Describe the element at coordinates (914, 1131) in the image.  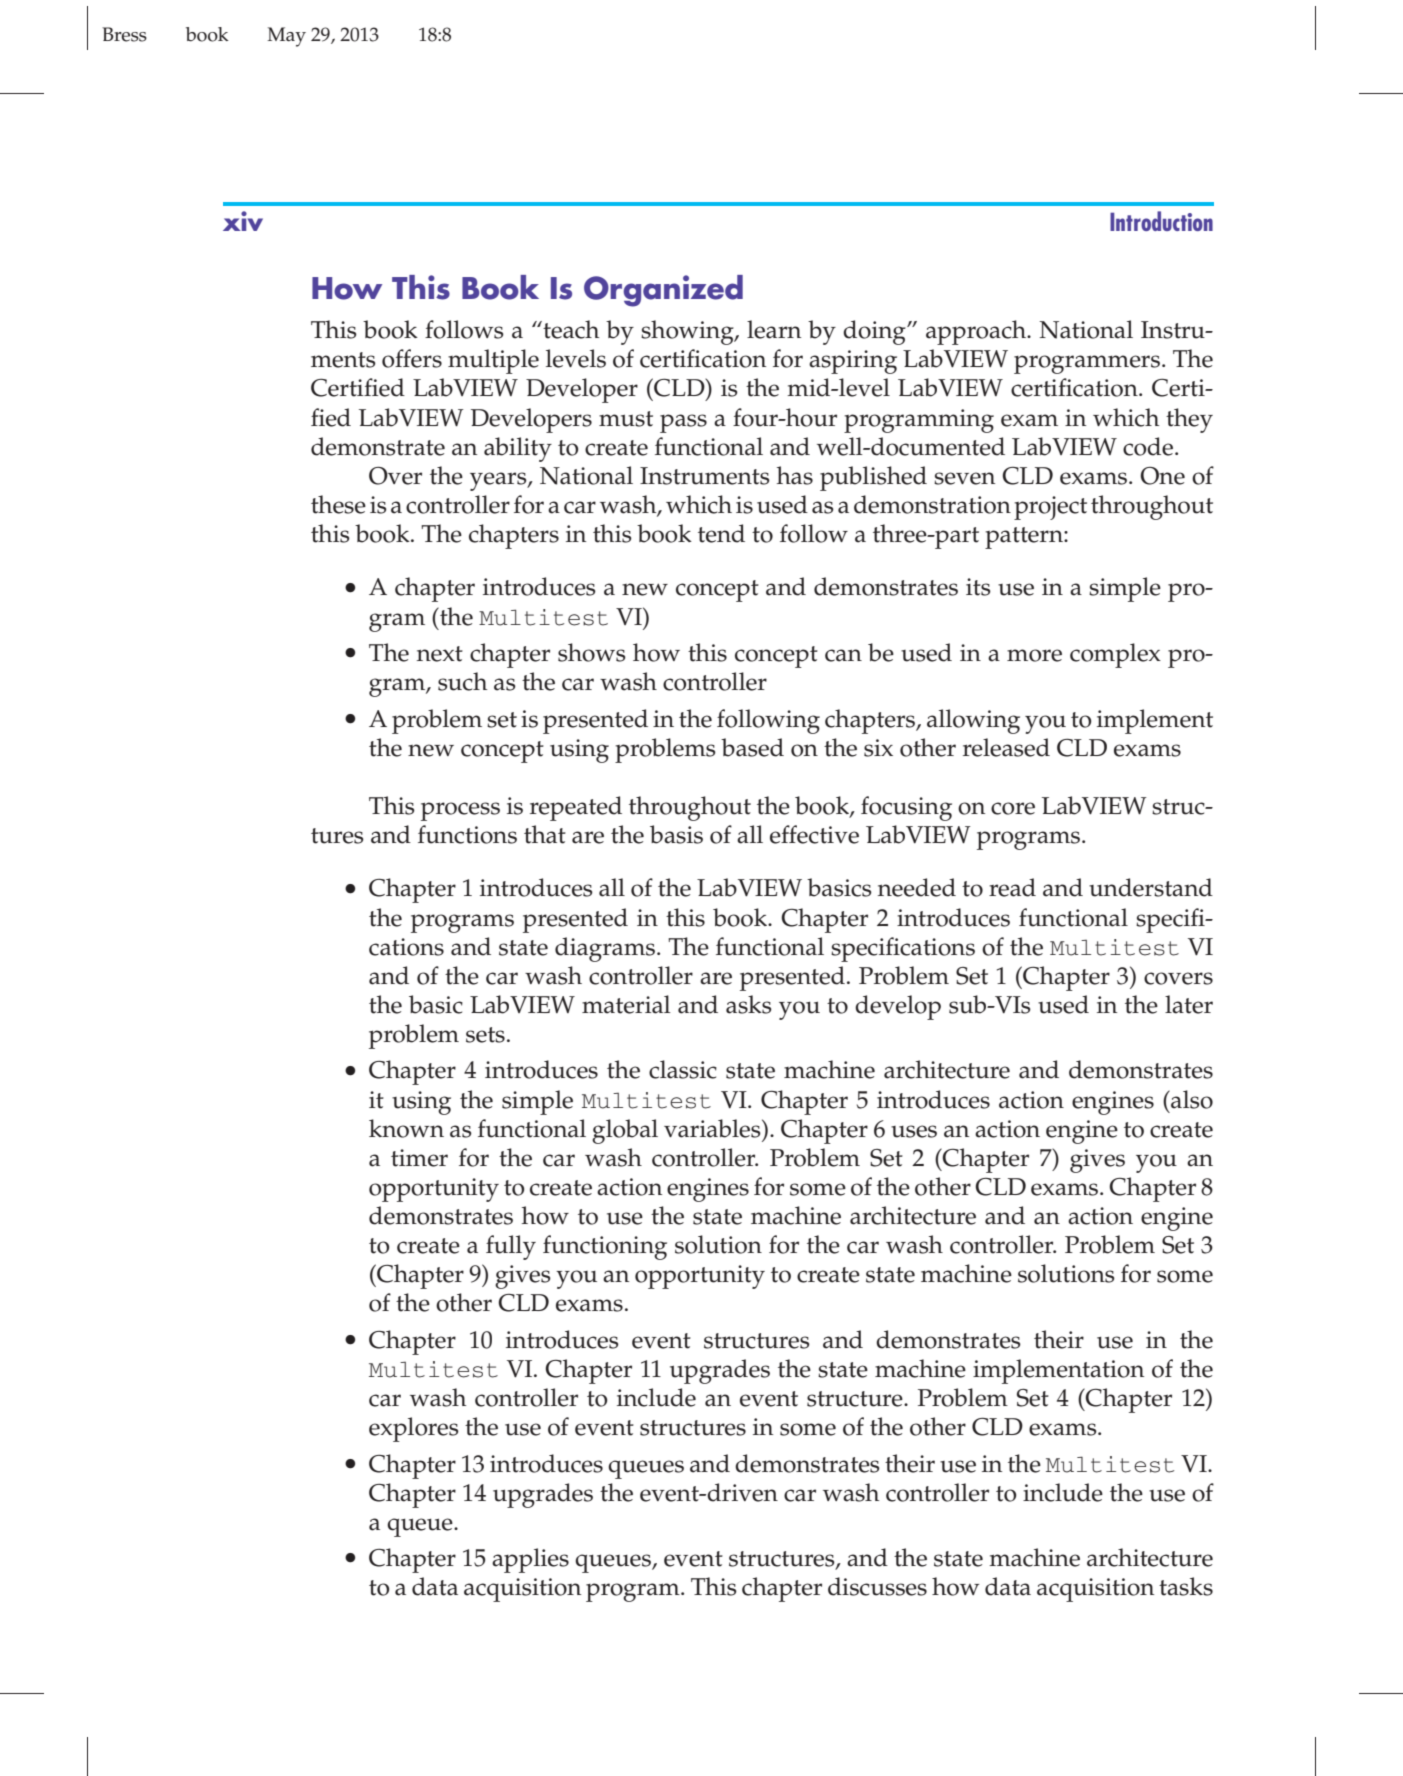
I see `uses` at that location.
